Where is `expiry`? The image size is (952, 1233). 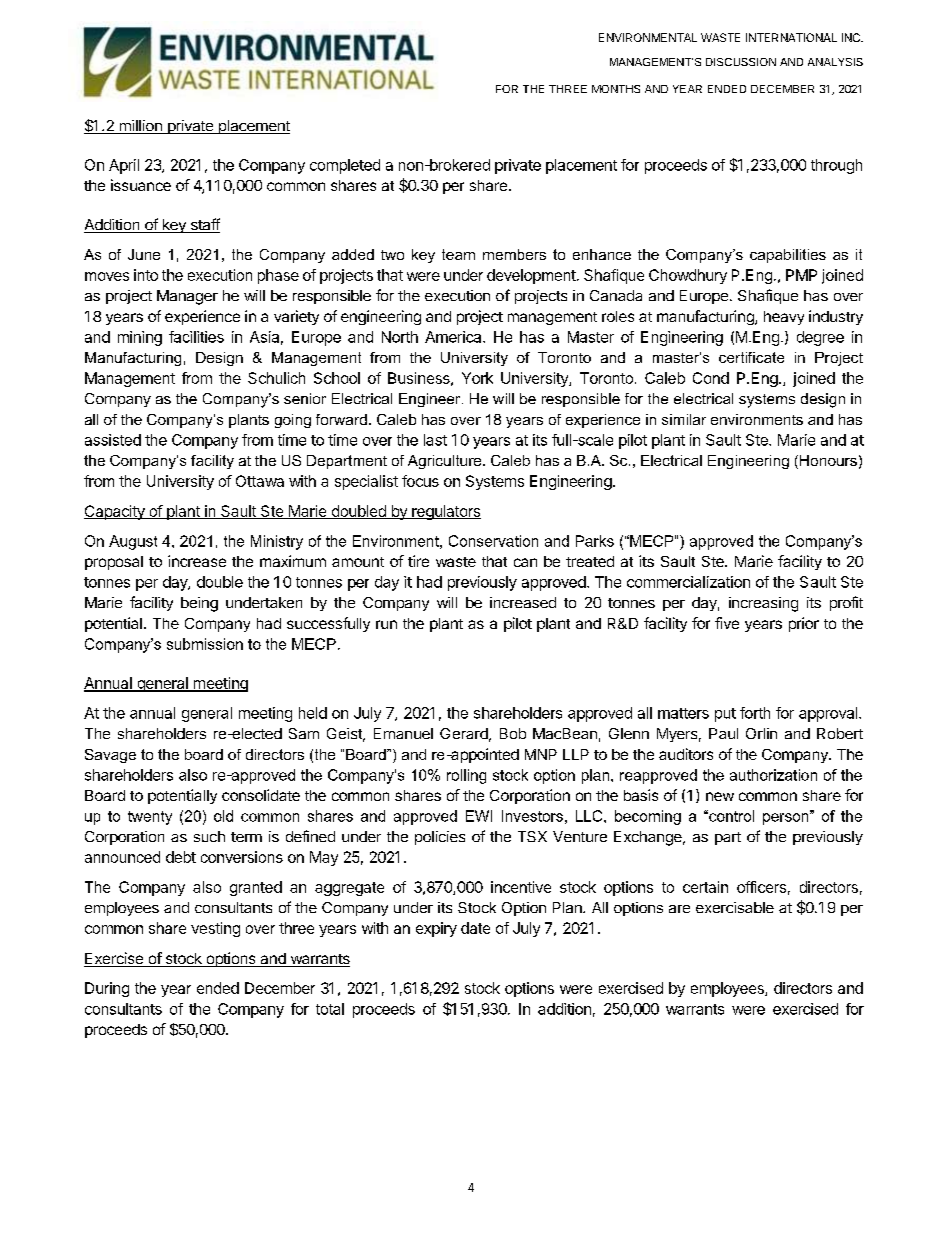
expiry is located at coordinates (436, 929).
